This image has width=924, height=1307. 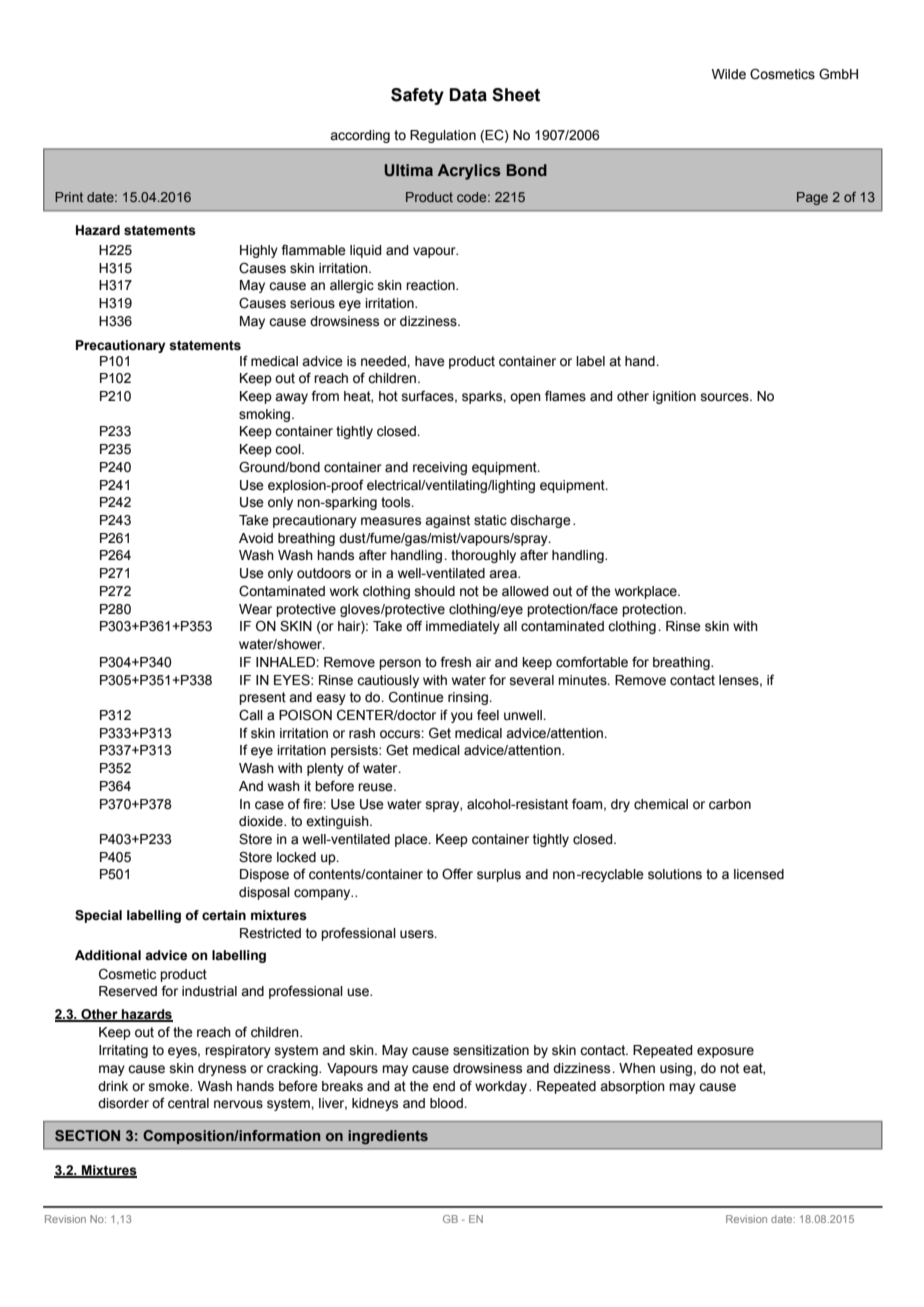 I want to click on Offer, so click(x=457, y=874).
